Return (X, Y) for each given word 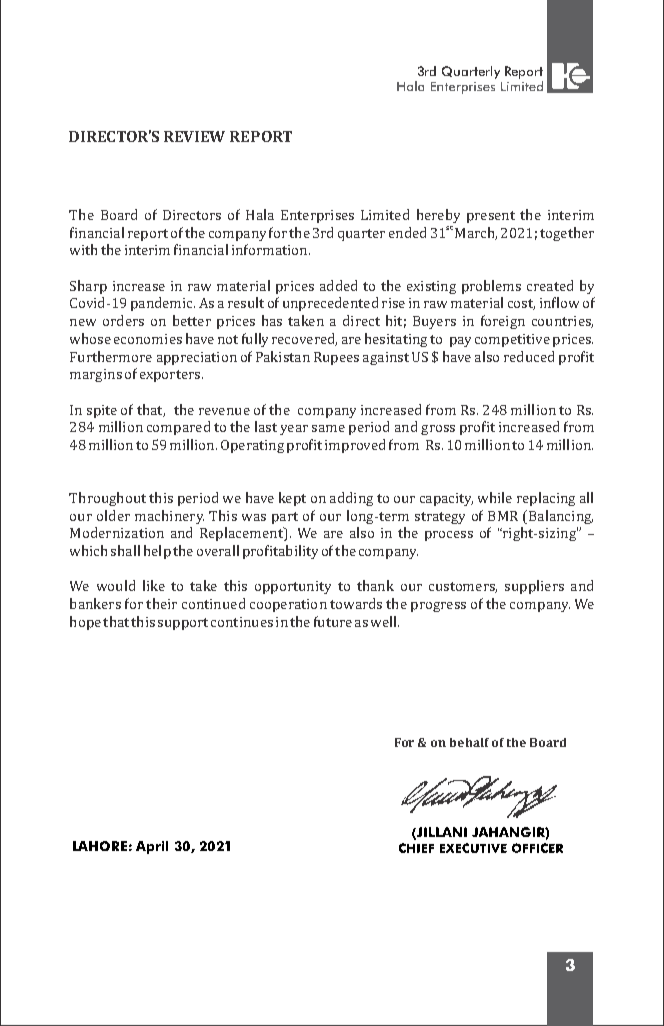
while (495, 497)
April (152, 847)
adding (351, 499)
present (491, 217)
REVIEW (194, 136)
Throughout (107, 499)
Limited (385, 214)
